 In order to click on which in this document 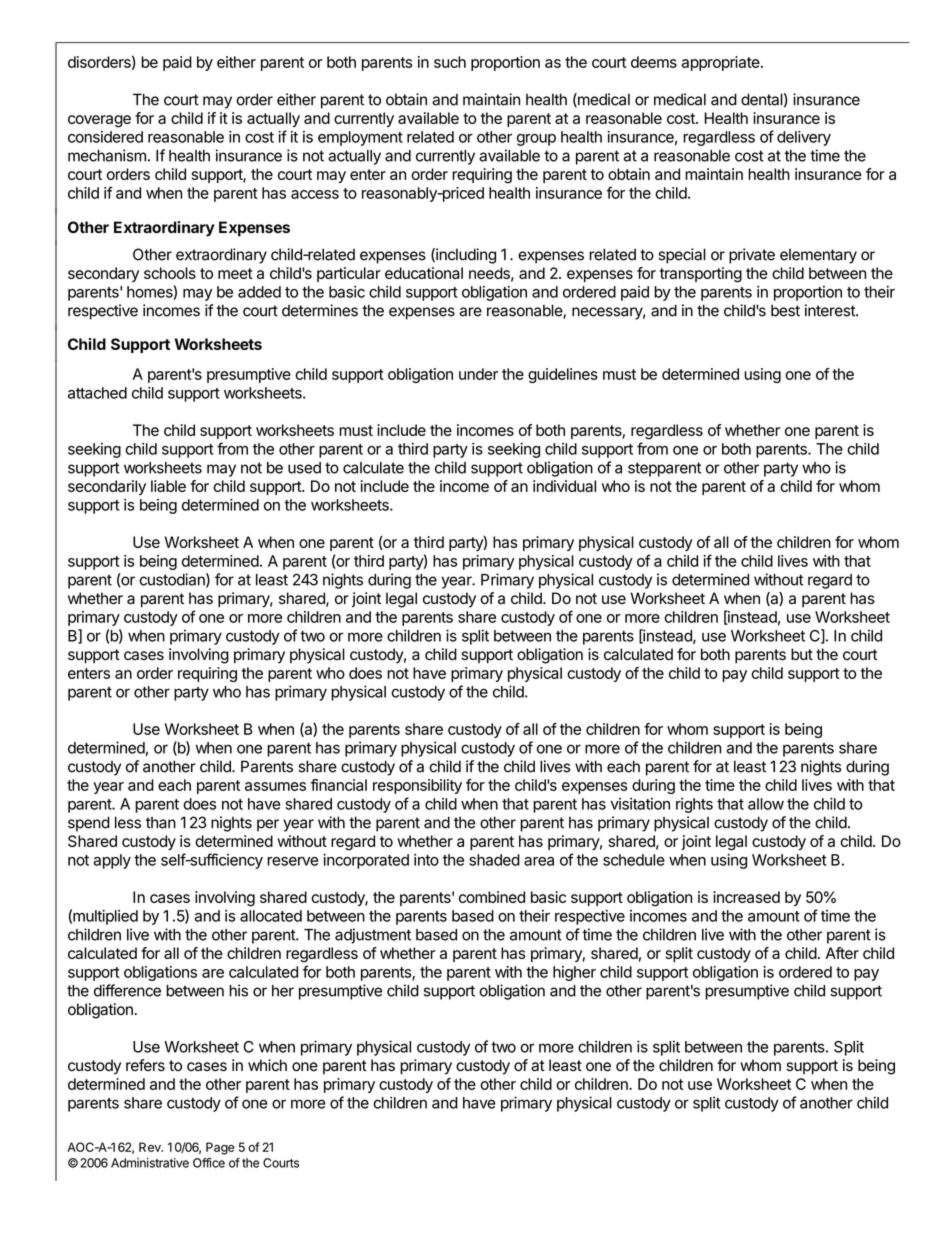, I will do `click(267, 1065)`.
